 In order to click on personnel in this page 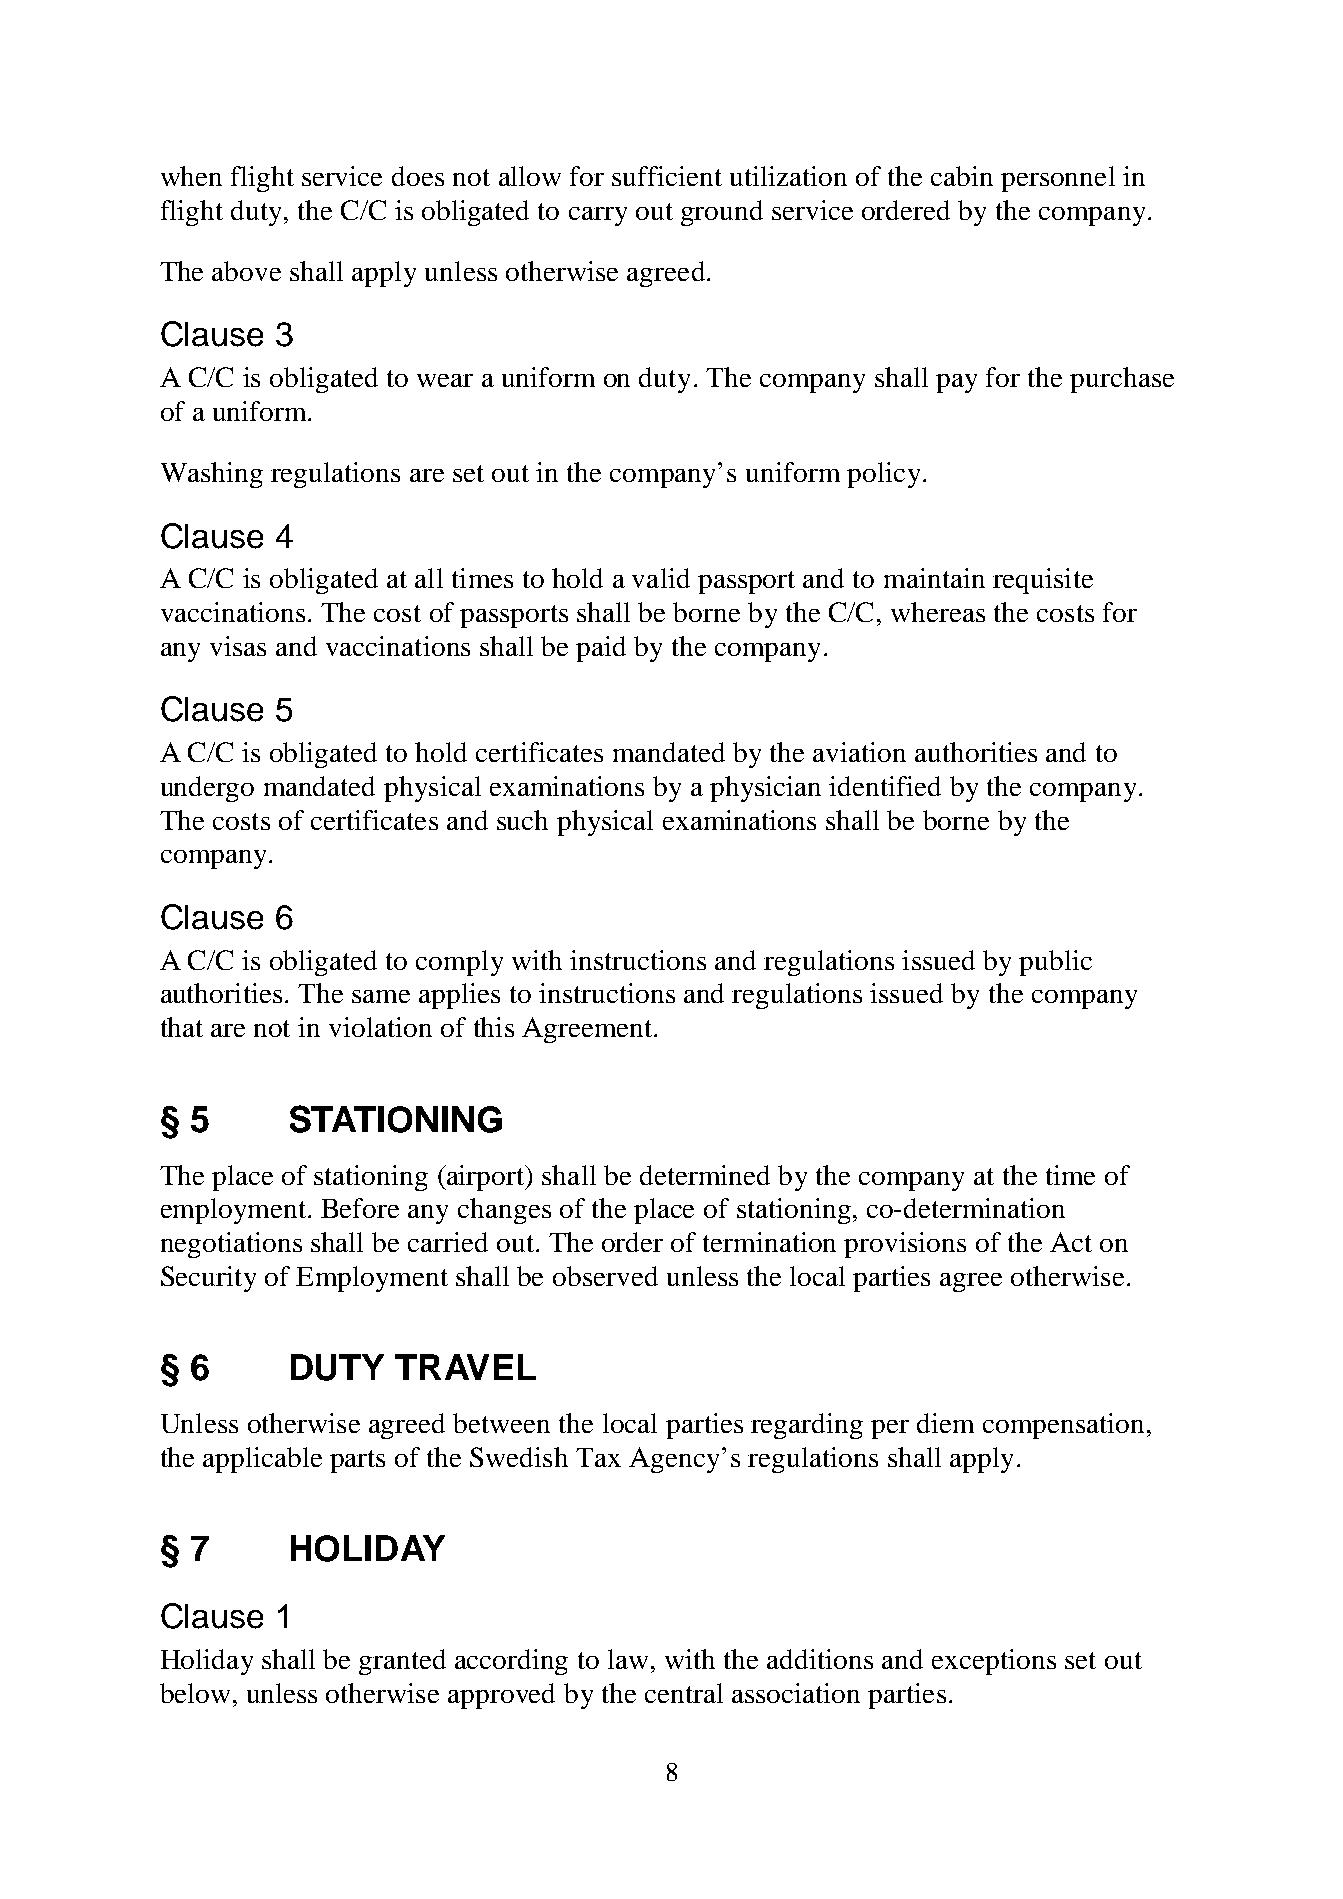, I will do `click(1058, 179)`.
